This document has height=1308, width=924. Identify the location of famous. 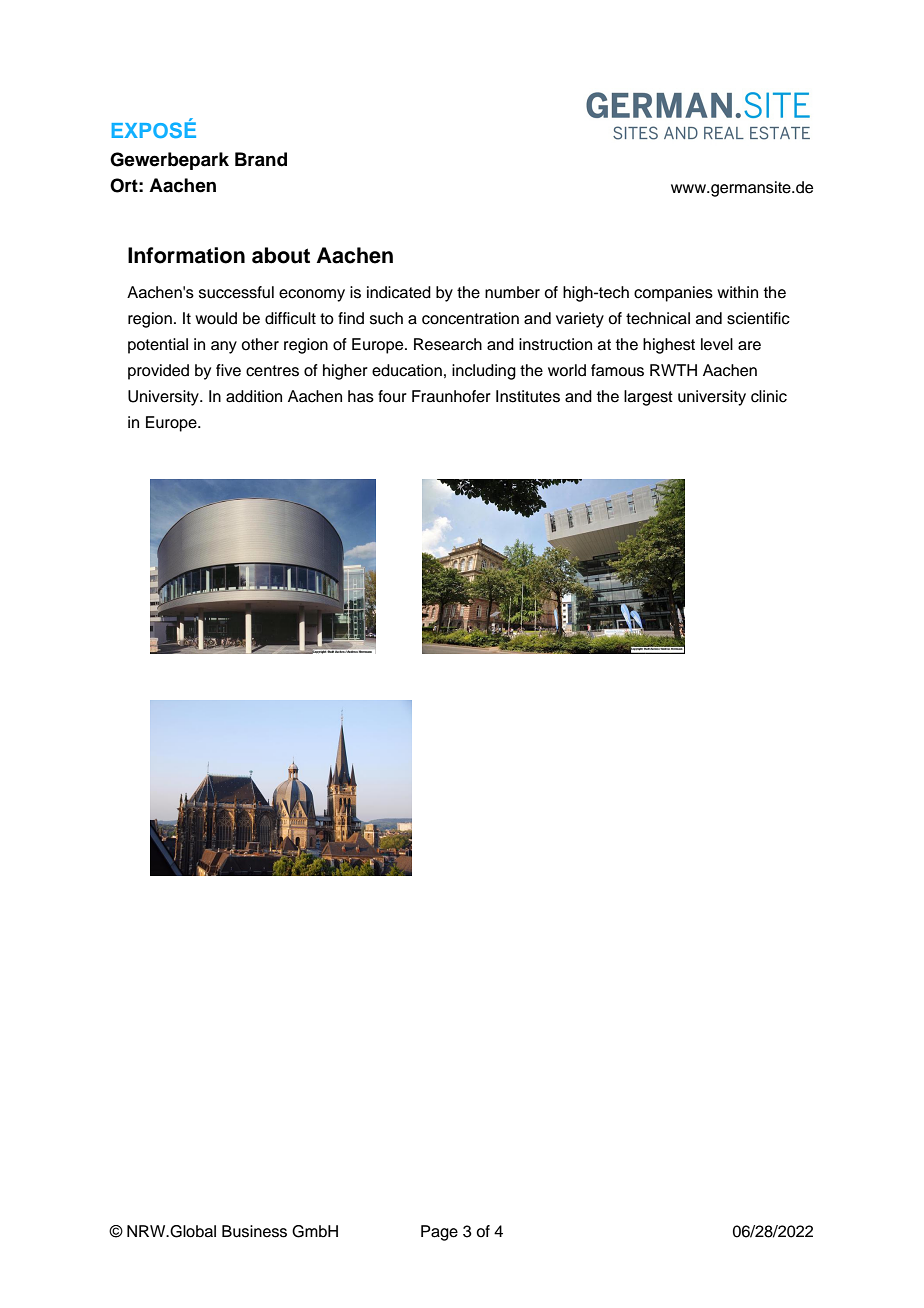
(617, 370).
